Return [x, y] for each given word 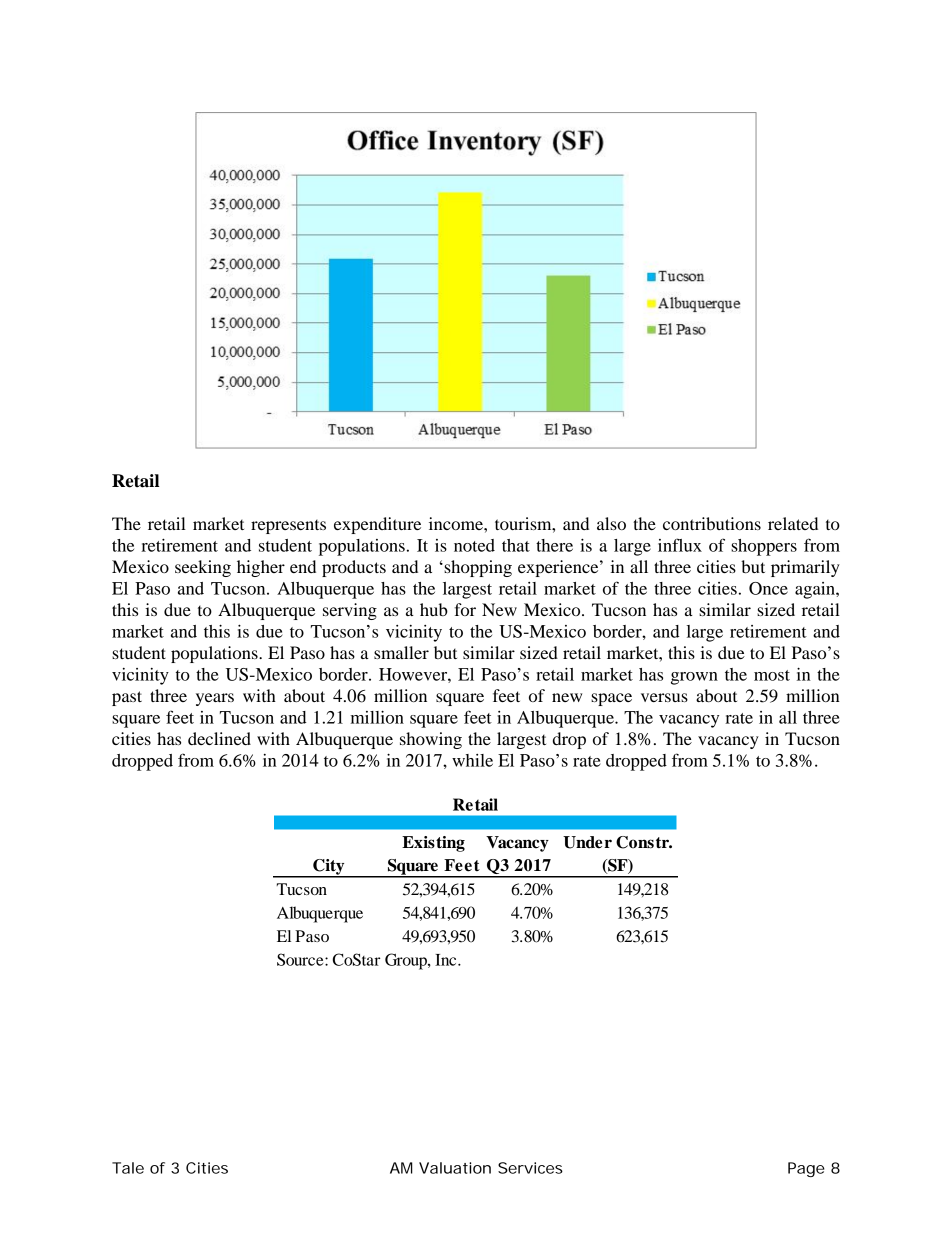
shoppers [764, 547]
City [329, 868]
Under [587, 842]
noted [474, 545]
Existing [433, 844]
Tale [128, 1168]
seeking [203, 568]
